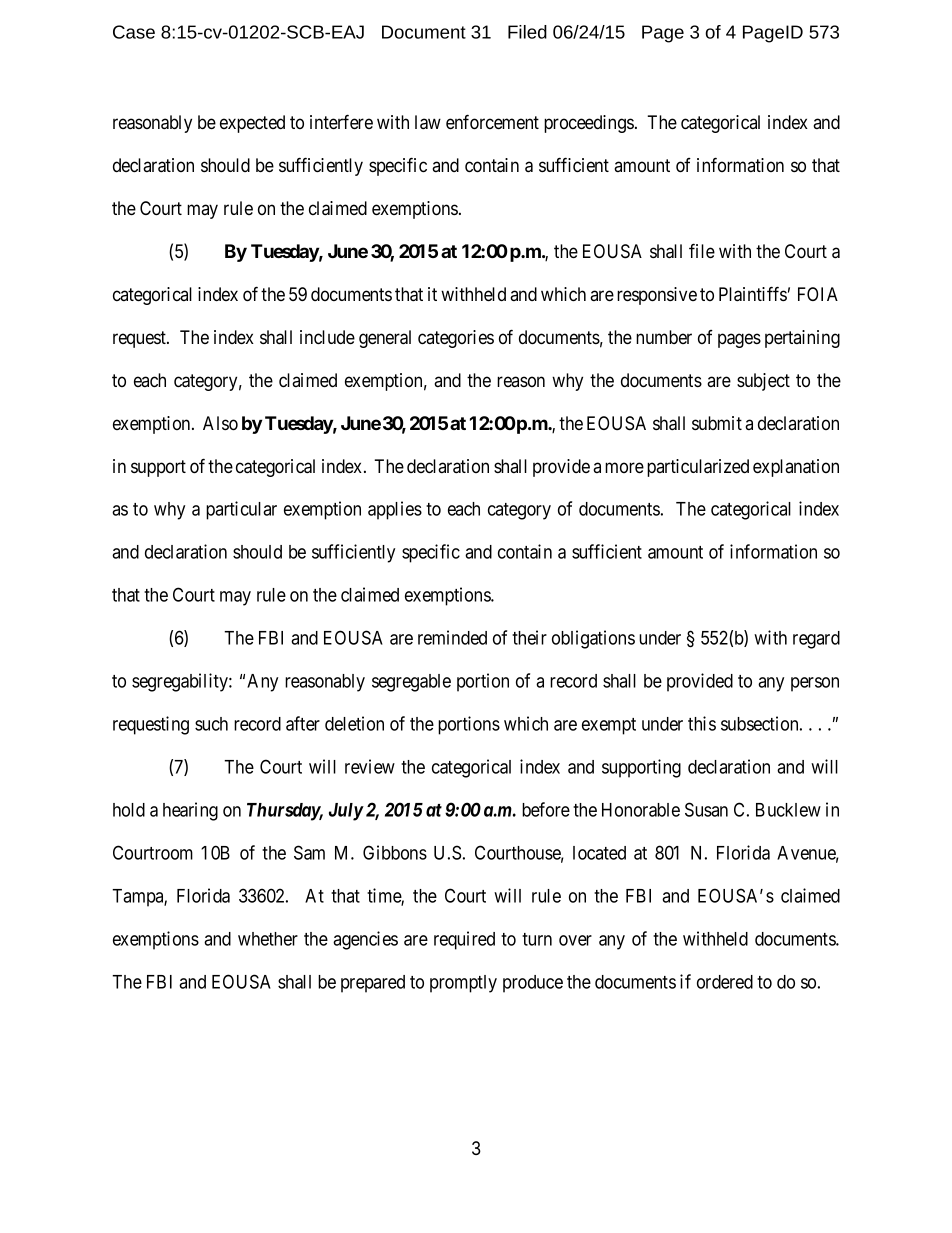 This screenshot has width=952, height=1233. Describe the element at coordinates (492, 122) in the screenshot. I see `enforcement` at that location.
